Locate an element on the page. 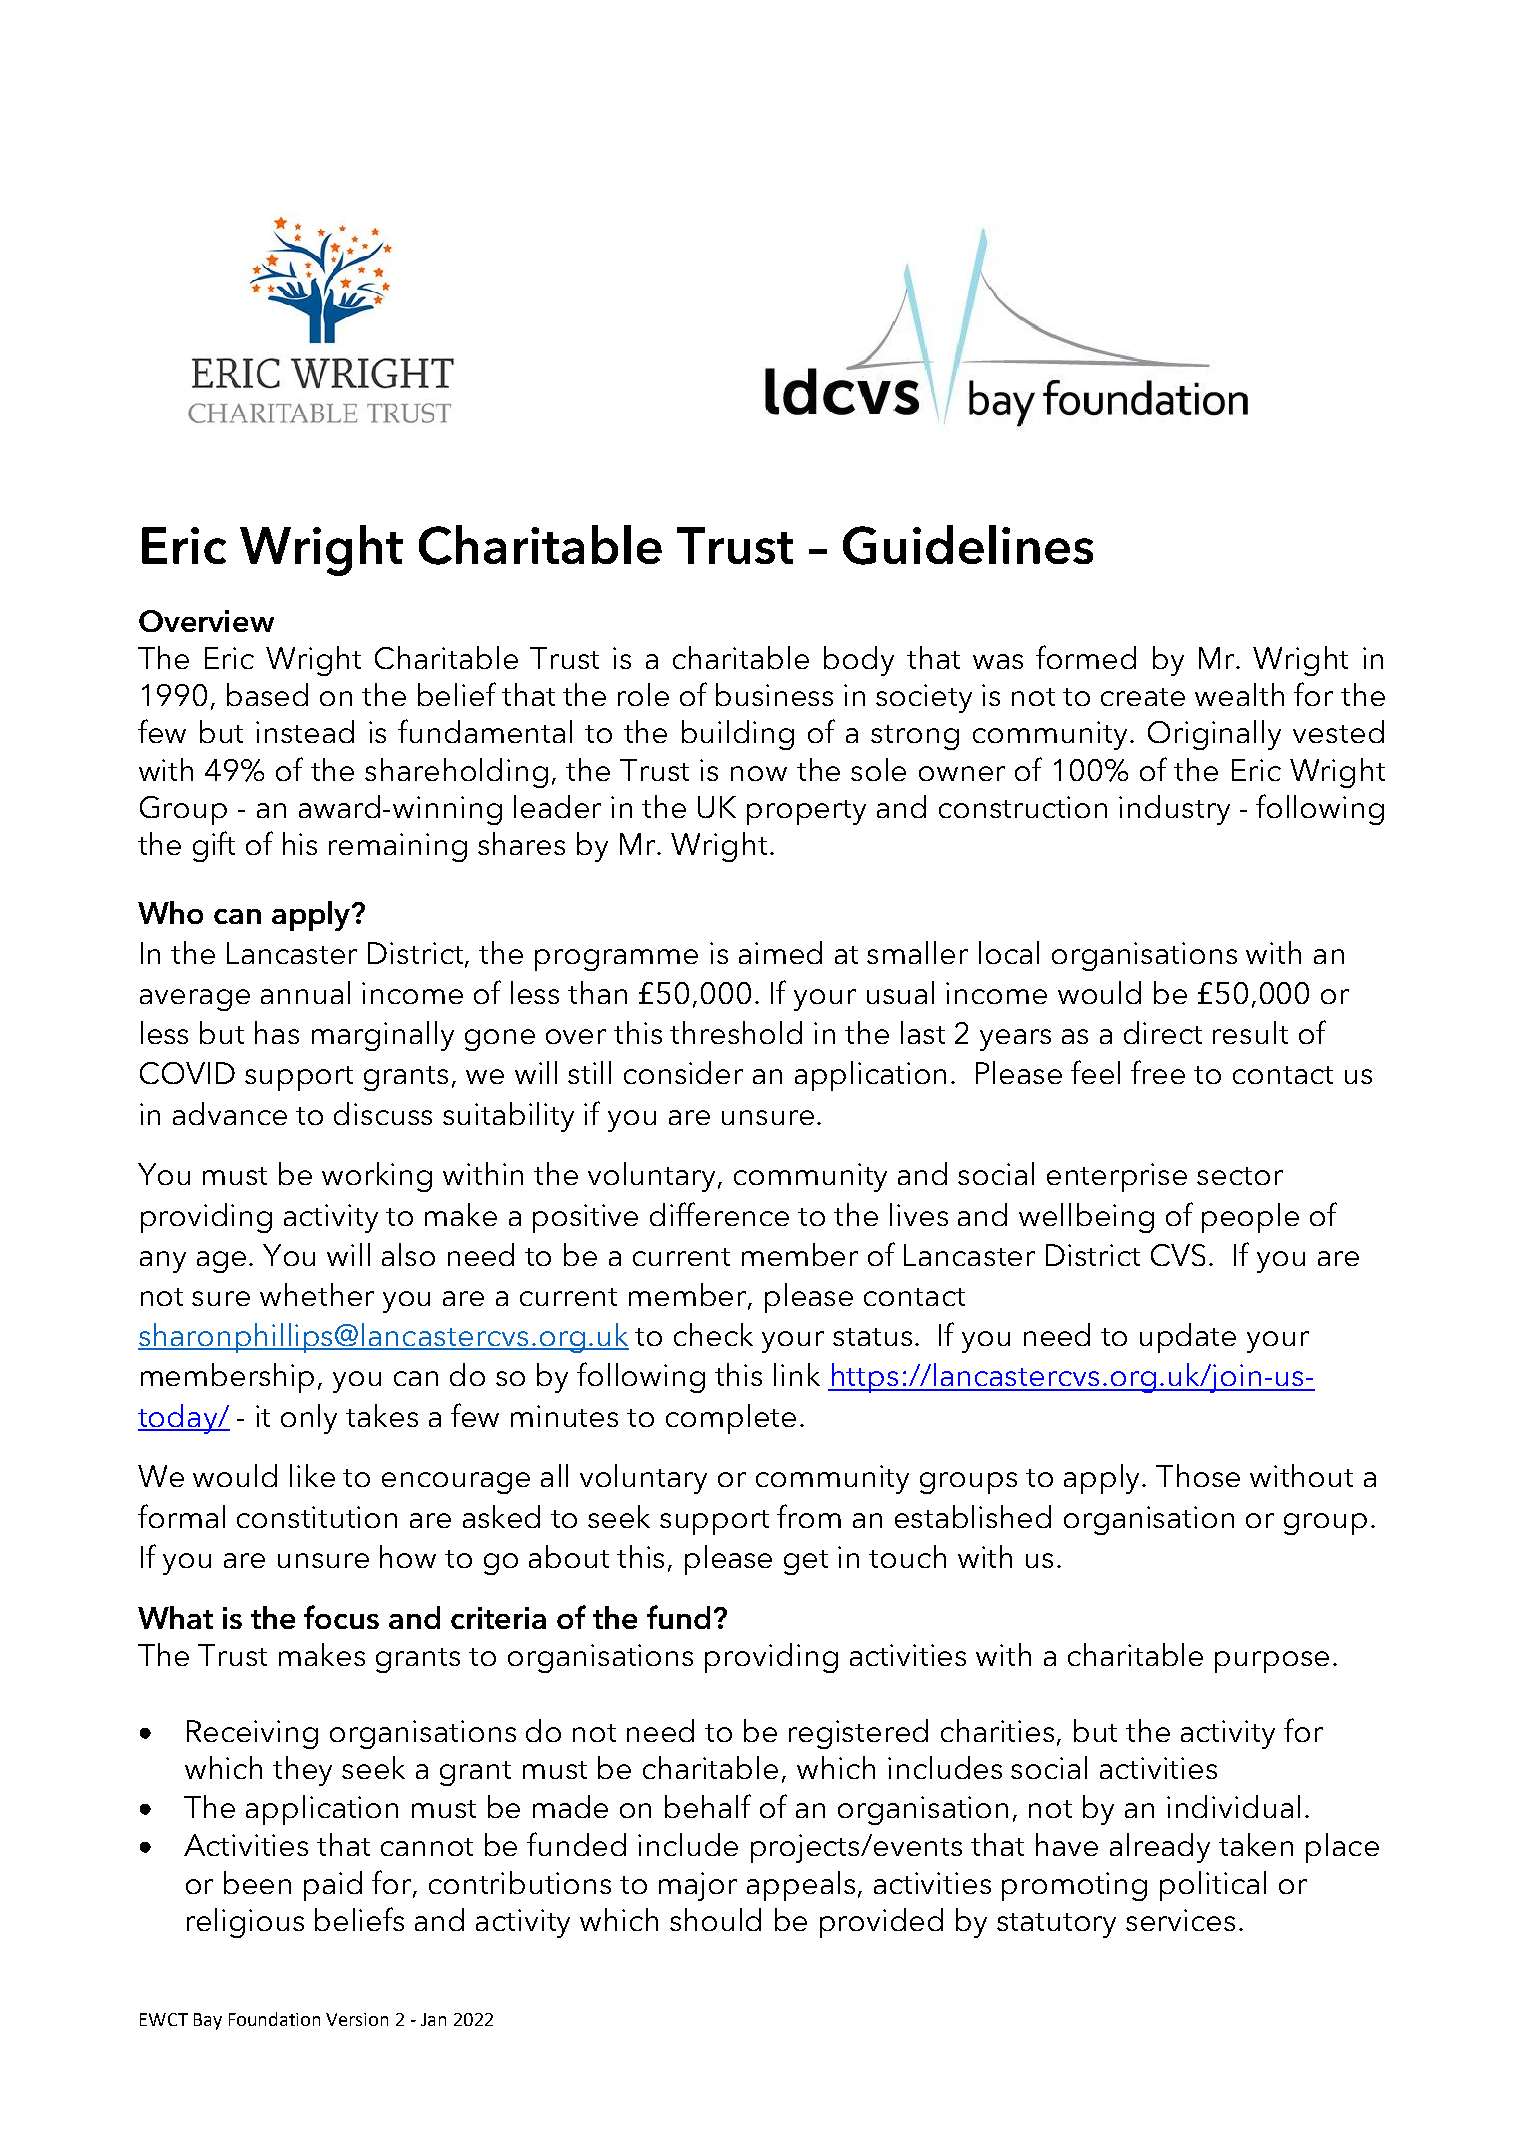 This page has height=2156, width=1525. formed is located at coordinates (1086, 657).
